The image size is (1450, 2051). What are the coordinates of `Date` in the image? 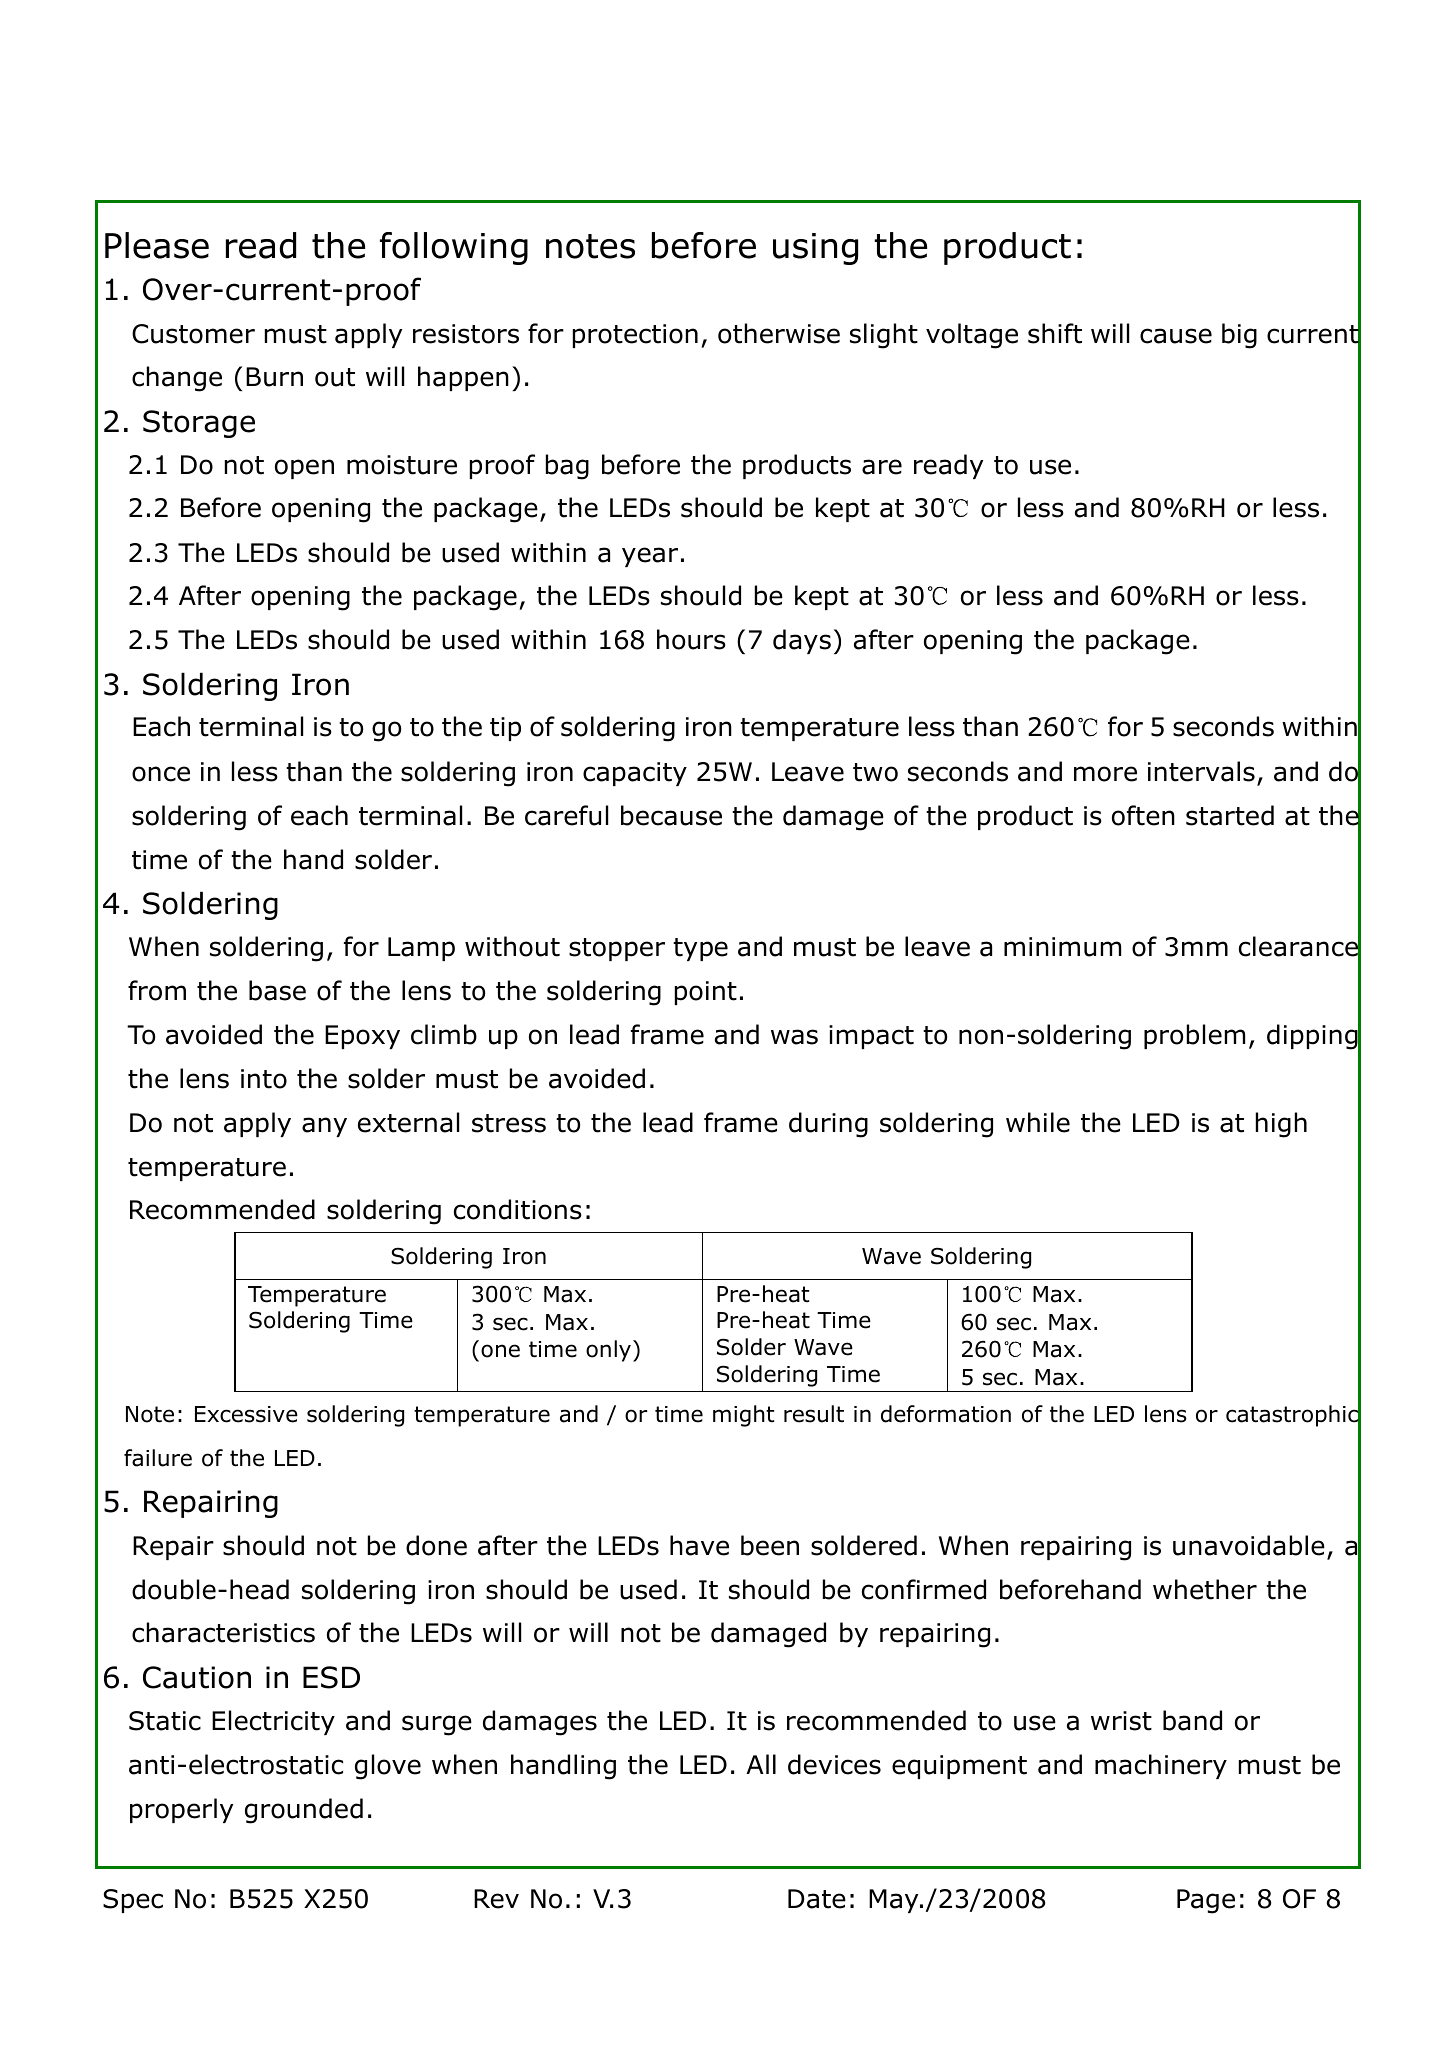 It's located at (817, 1899).
